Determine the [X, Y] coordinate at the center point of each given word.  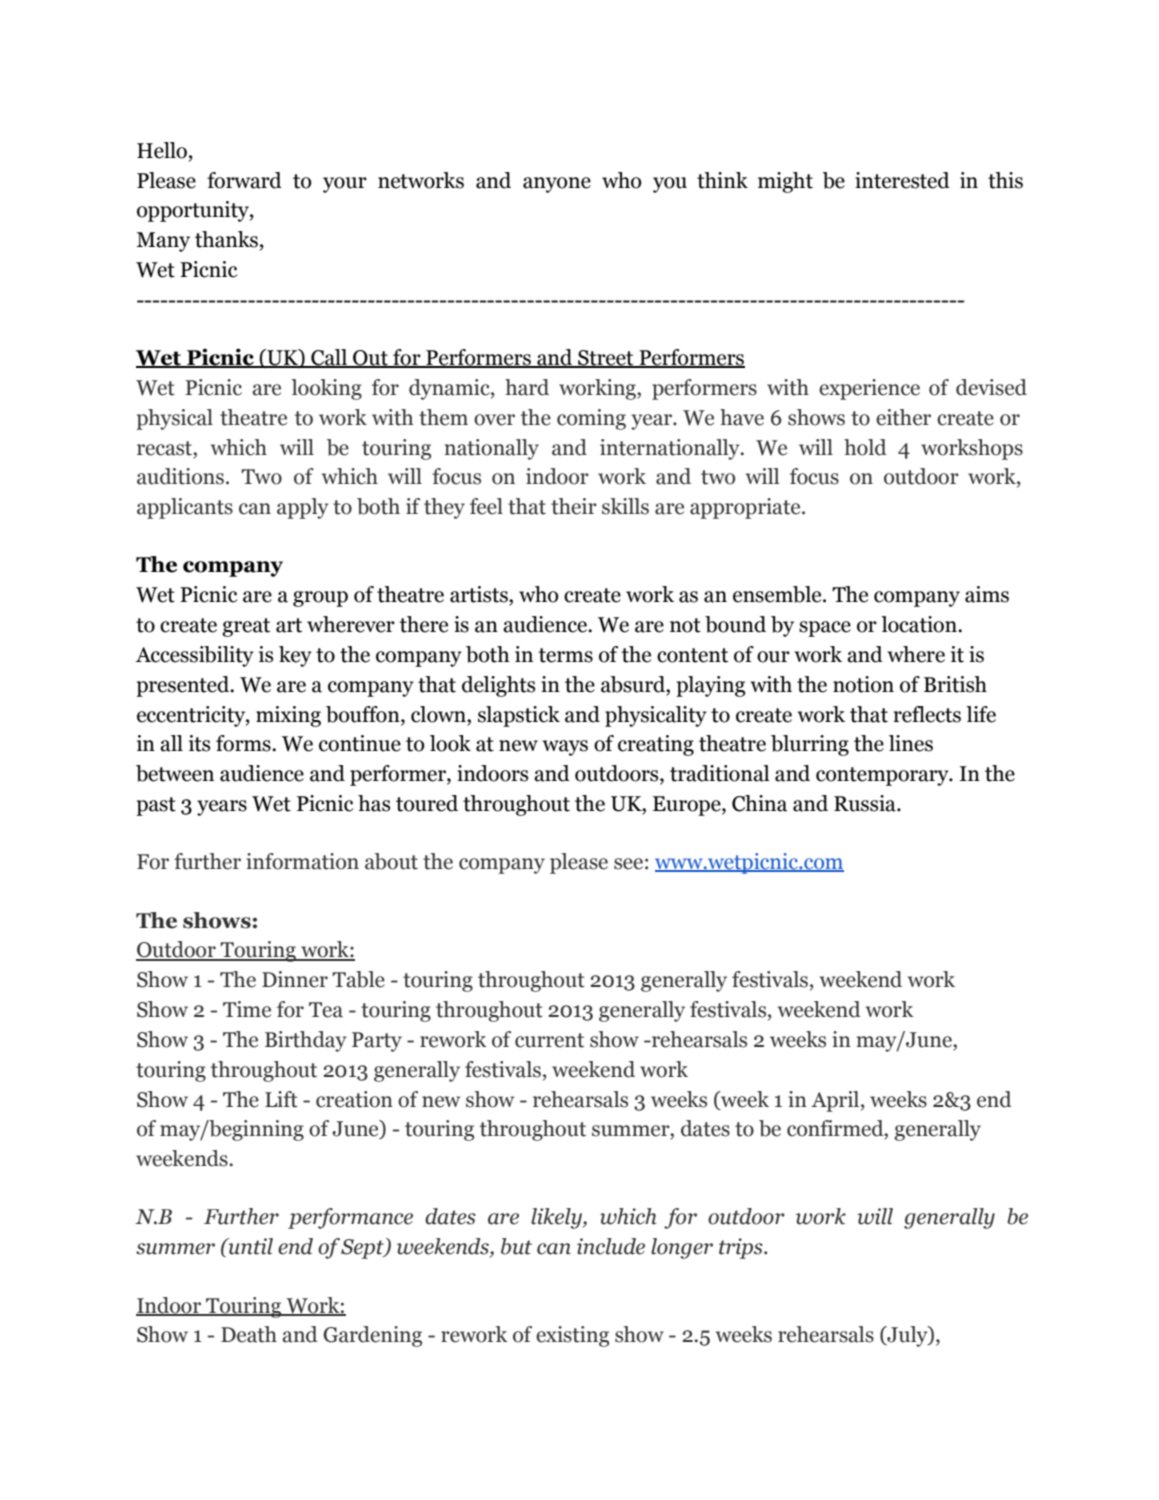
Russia [866, 803]
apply [302, 508]
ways [565, 748]
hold [865, 447]
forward [244, 180]
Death [249, 1334]
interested [902, 180]
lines [911, 743]
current [549, 1040]
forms [244, 743]
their [574, 506]
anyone [557, 185]
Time [247, 1009]
